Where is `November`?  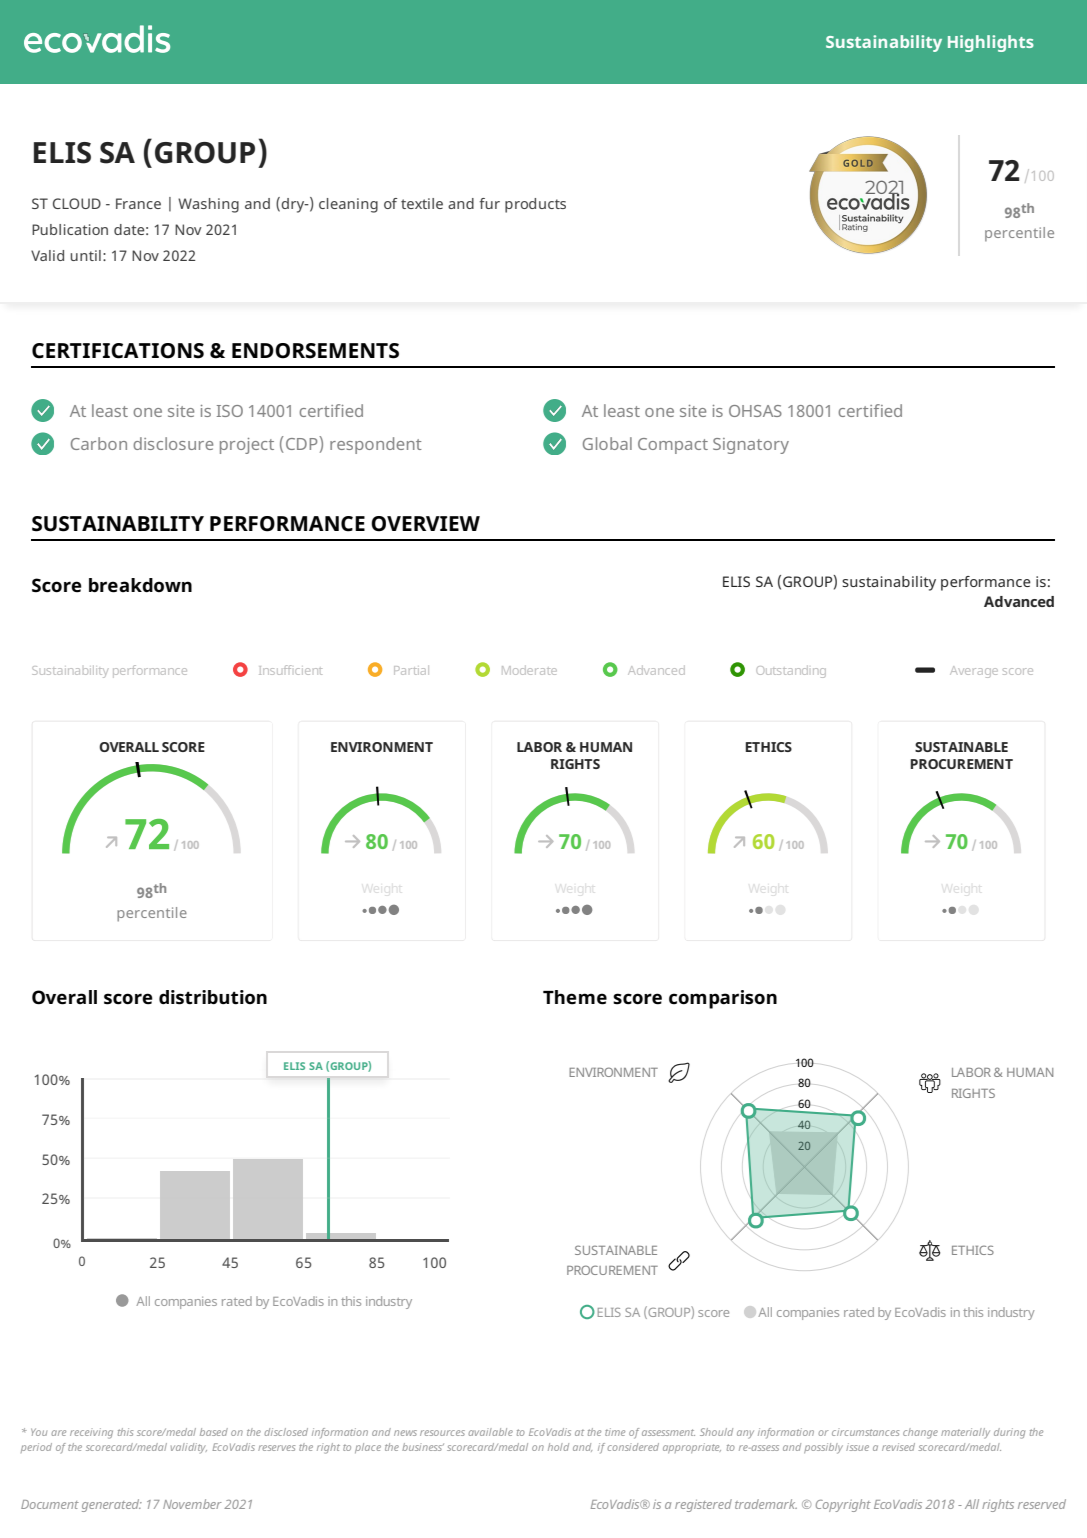 November is located at coordinates (192, 1504).
